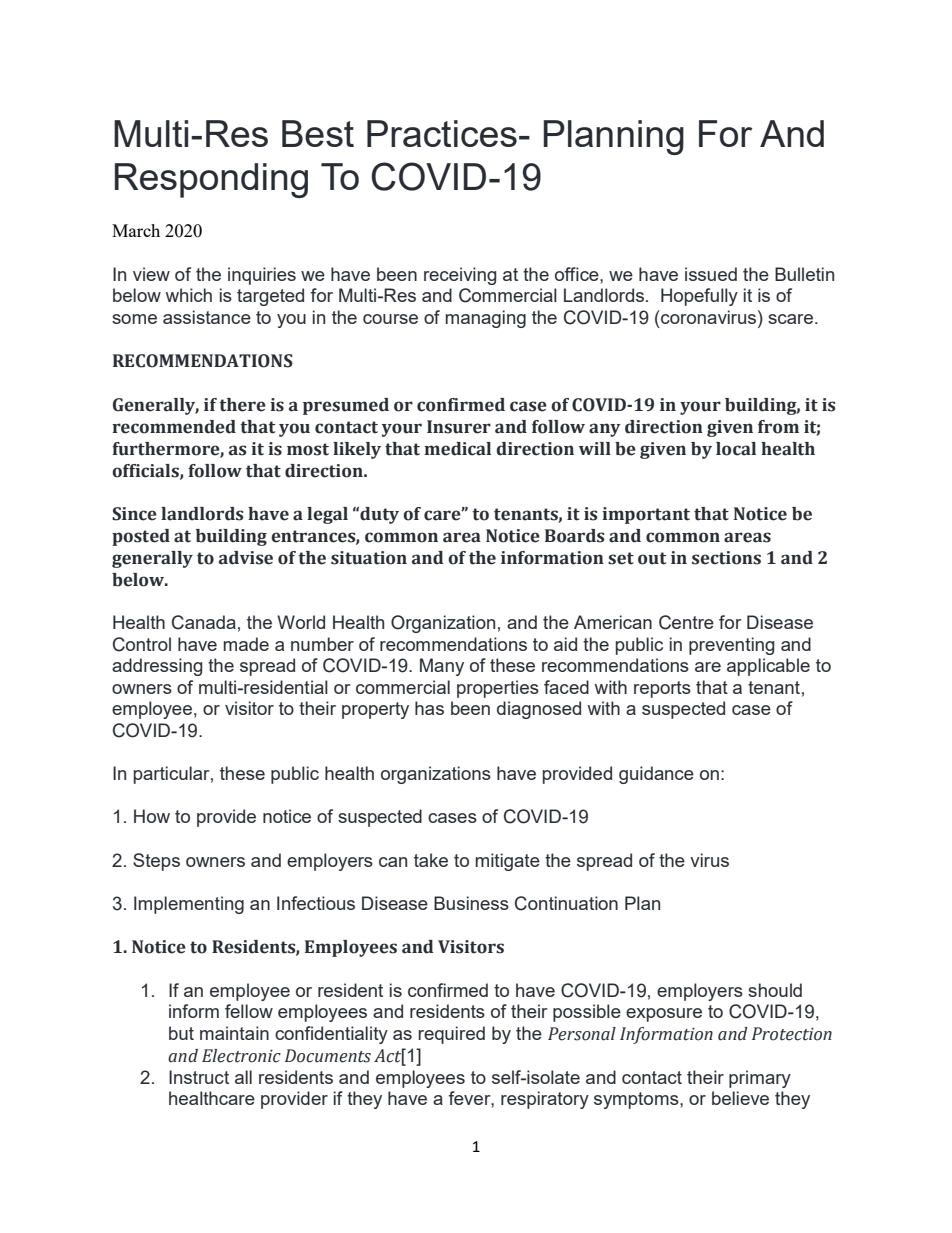 Image resolution: width=952 pixels, height=1233 pixels. I want to click on Instruct, so click(199, 1077).
